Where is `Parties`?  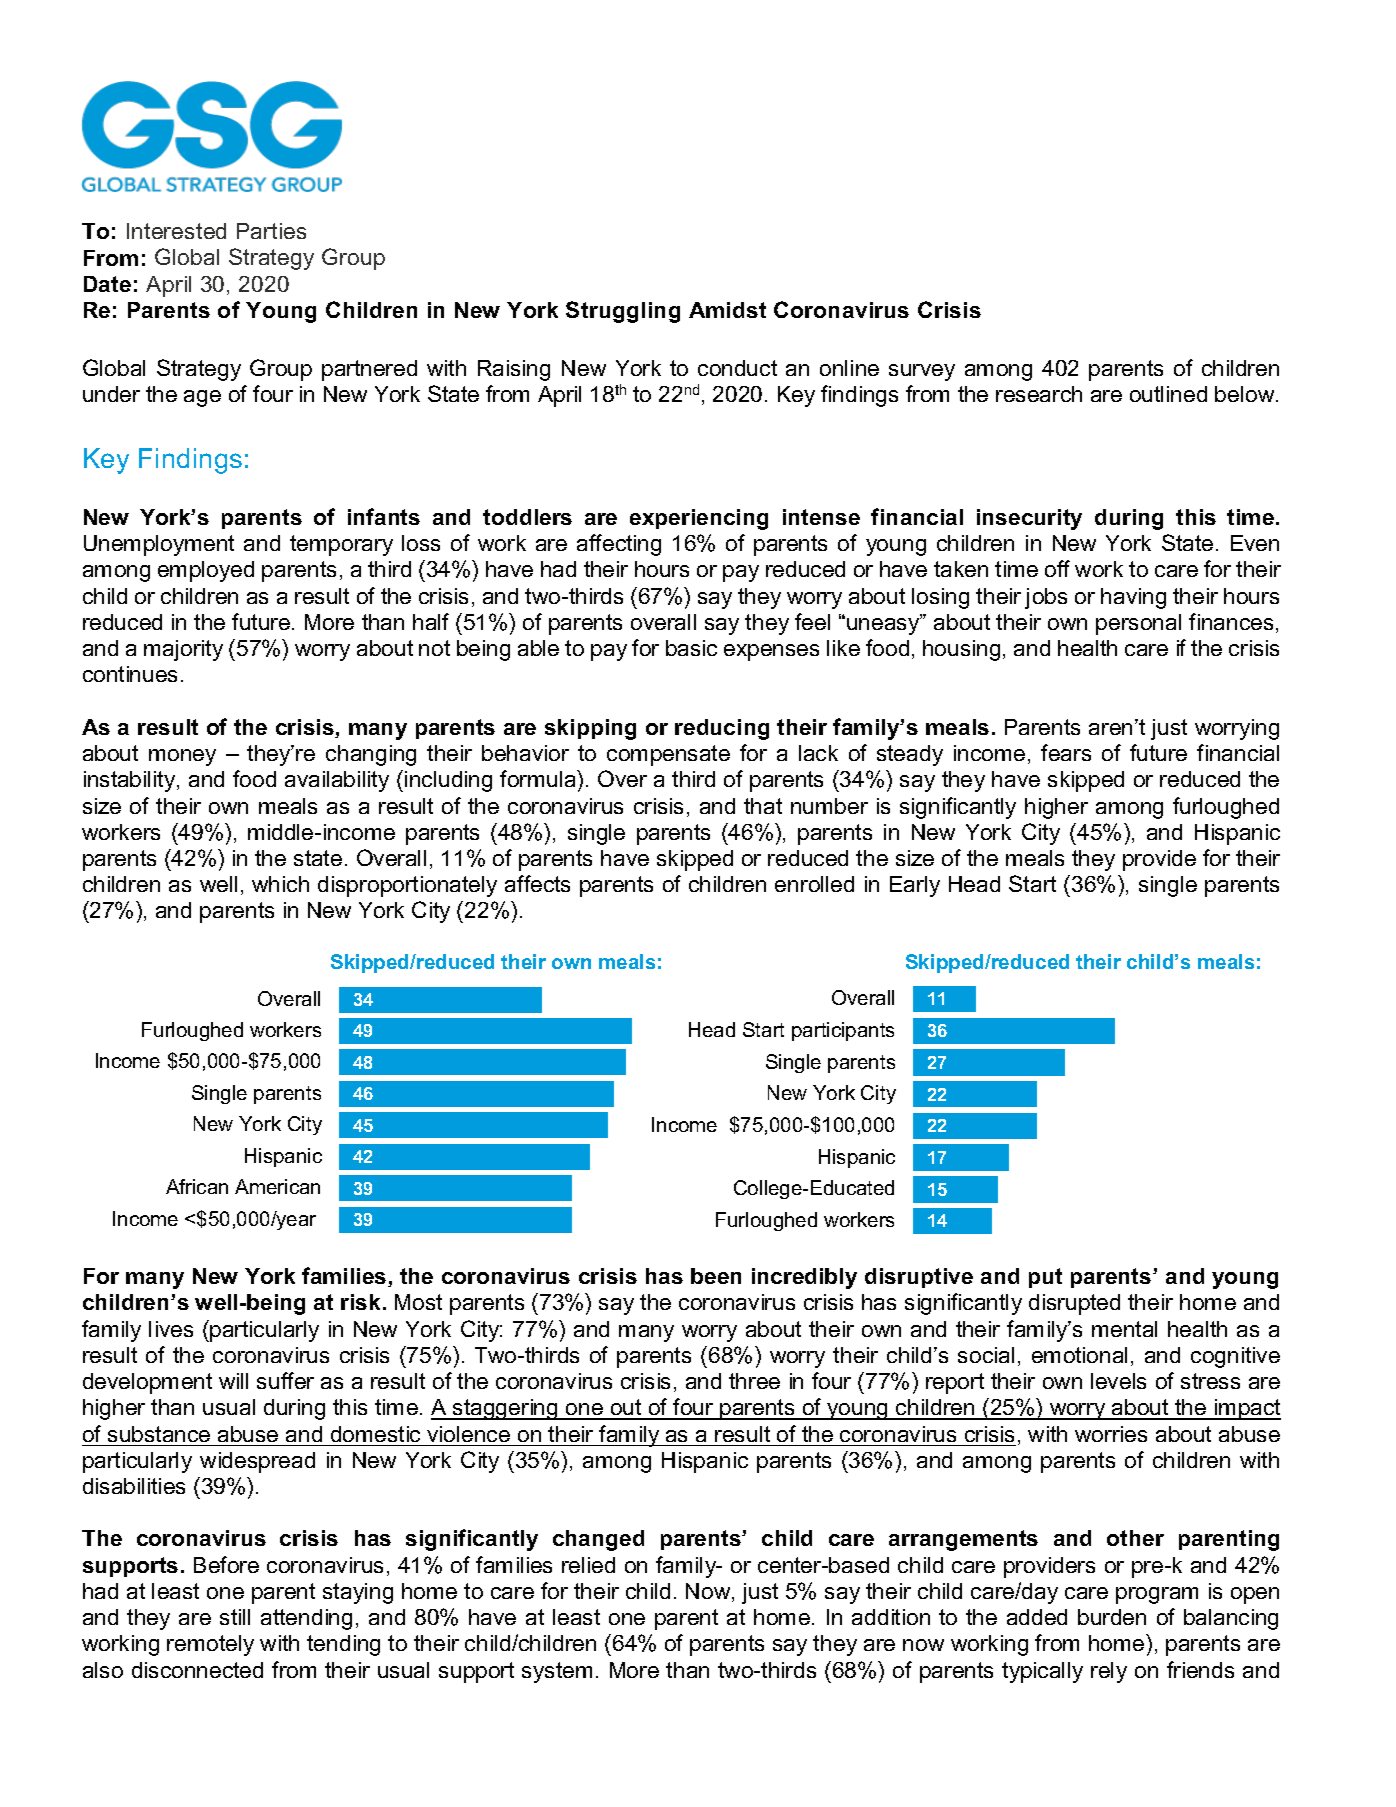
Parties is located at coordinates (271, 231).
